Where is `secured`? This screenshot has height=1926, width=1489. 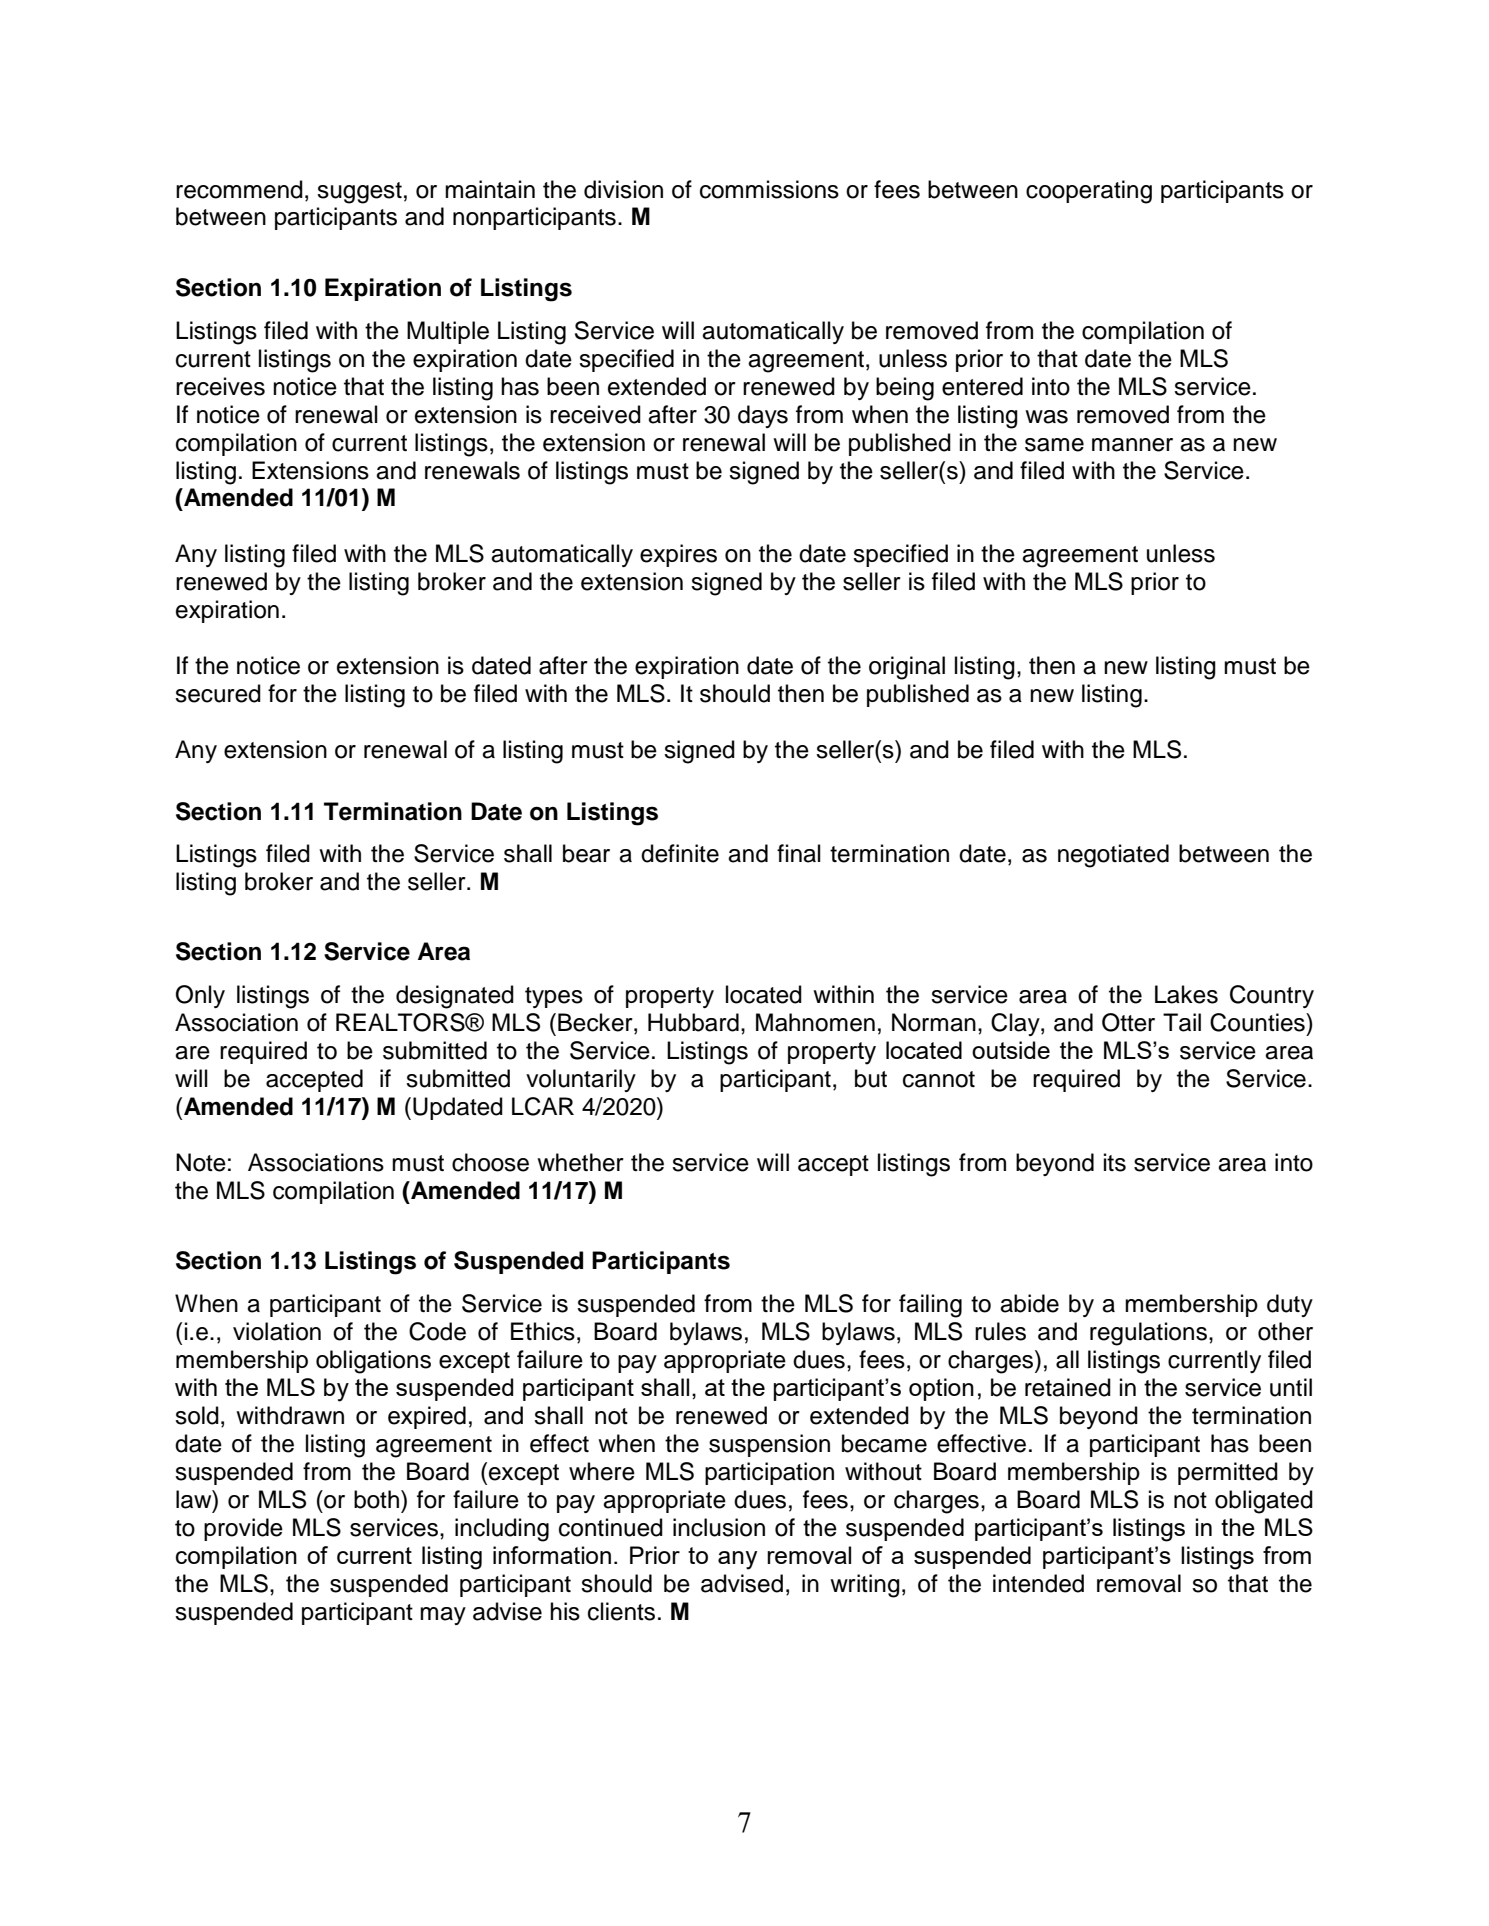
secured is located at coordinates (218, 693).
